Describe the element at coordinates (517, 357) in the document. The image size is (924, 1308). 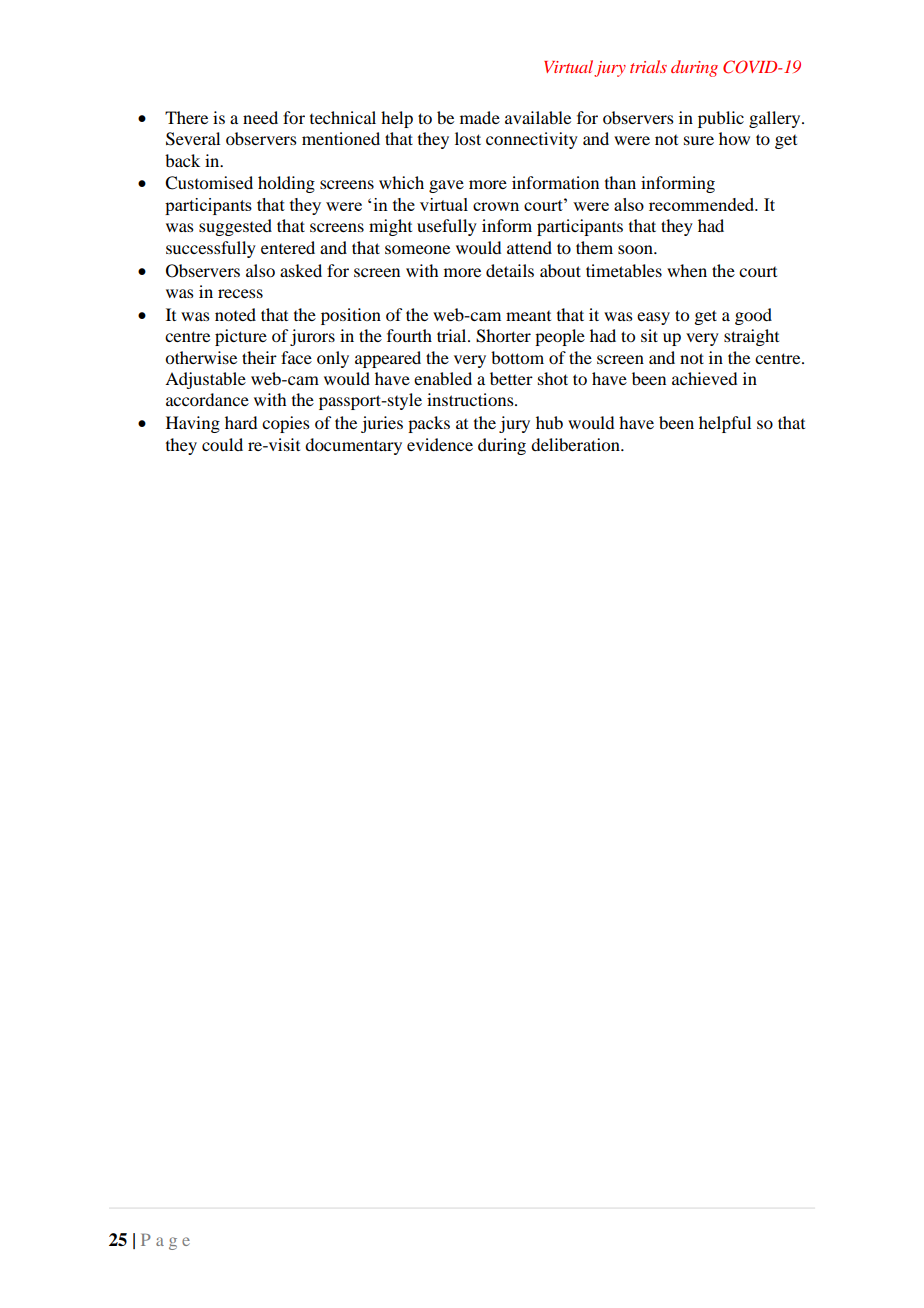
I see `bottom` at that location.
